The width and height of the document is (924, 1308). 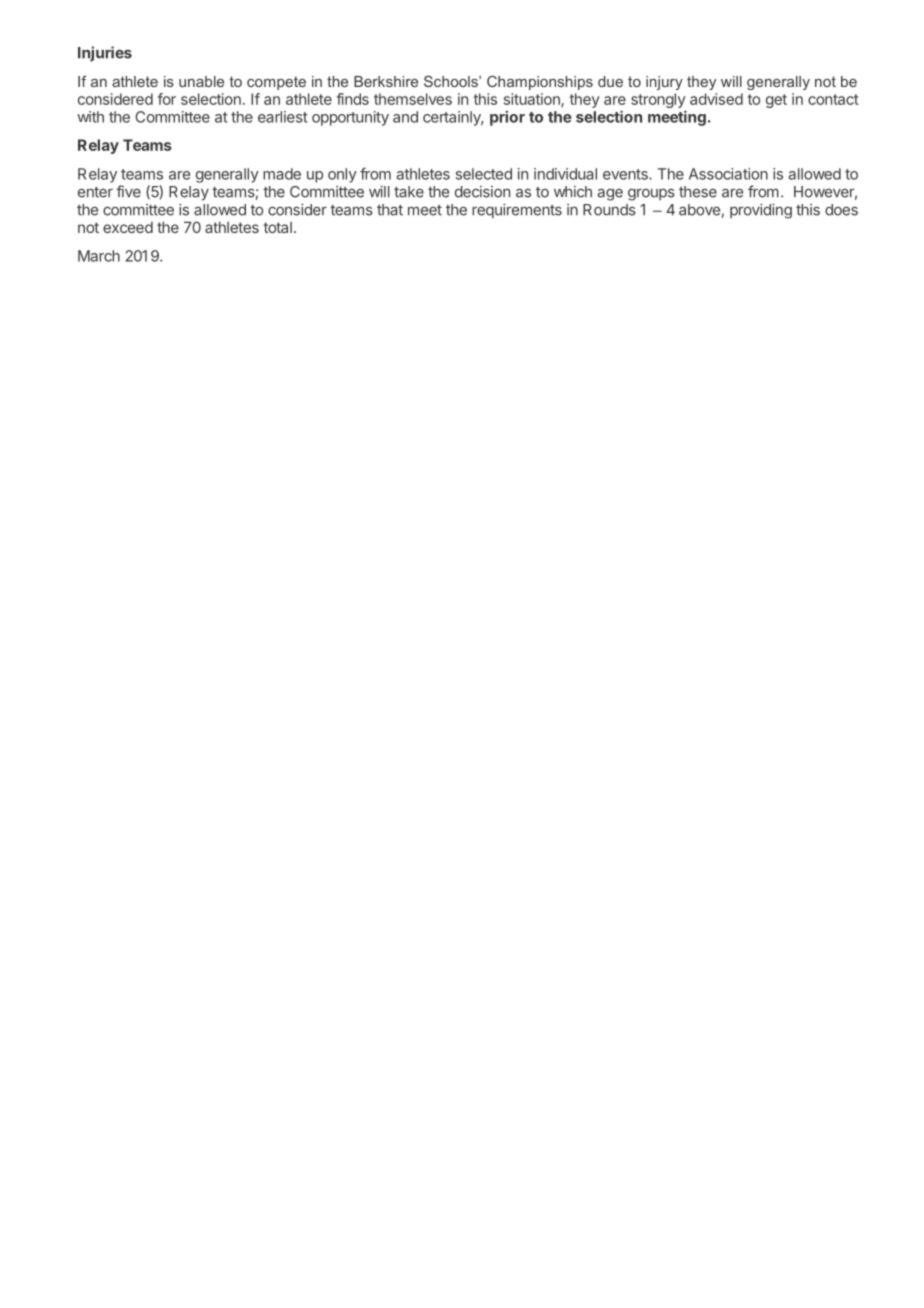 What do you see at coordinates (664, 83) in the document?
I see `injury` at bounding box center [664, 83].
